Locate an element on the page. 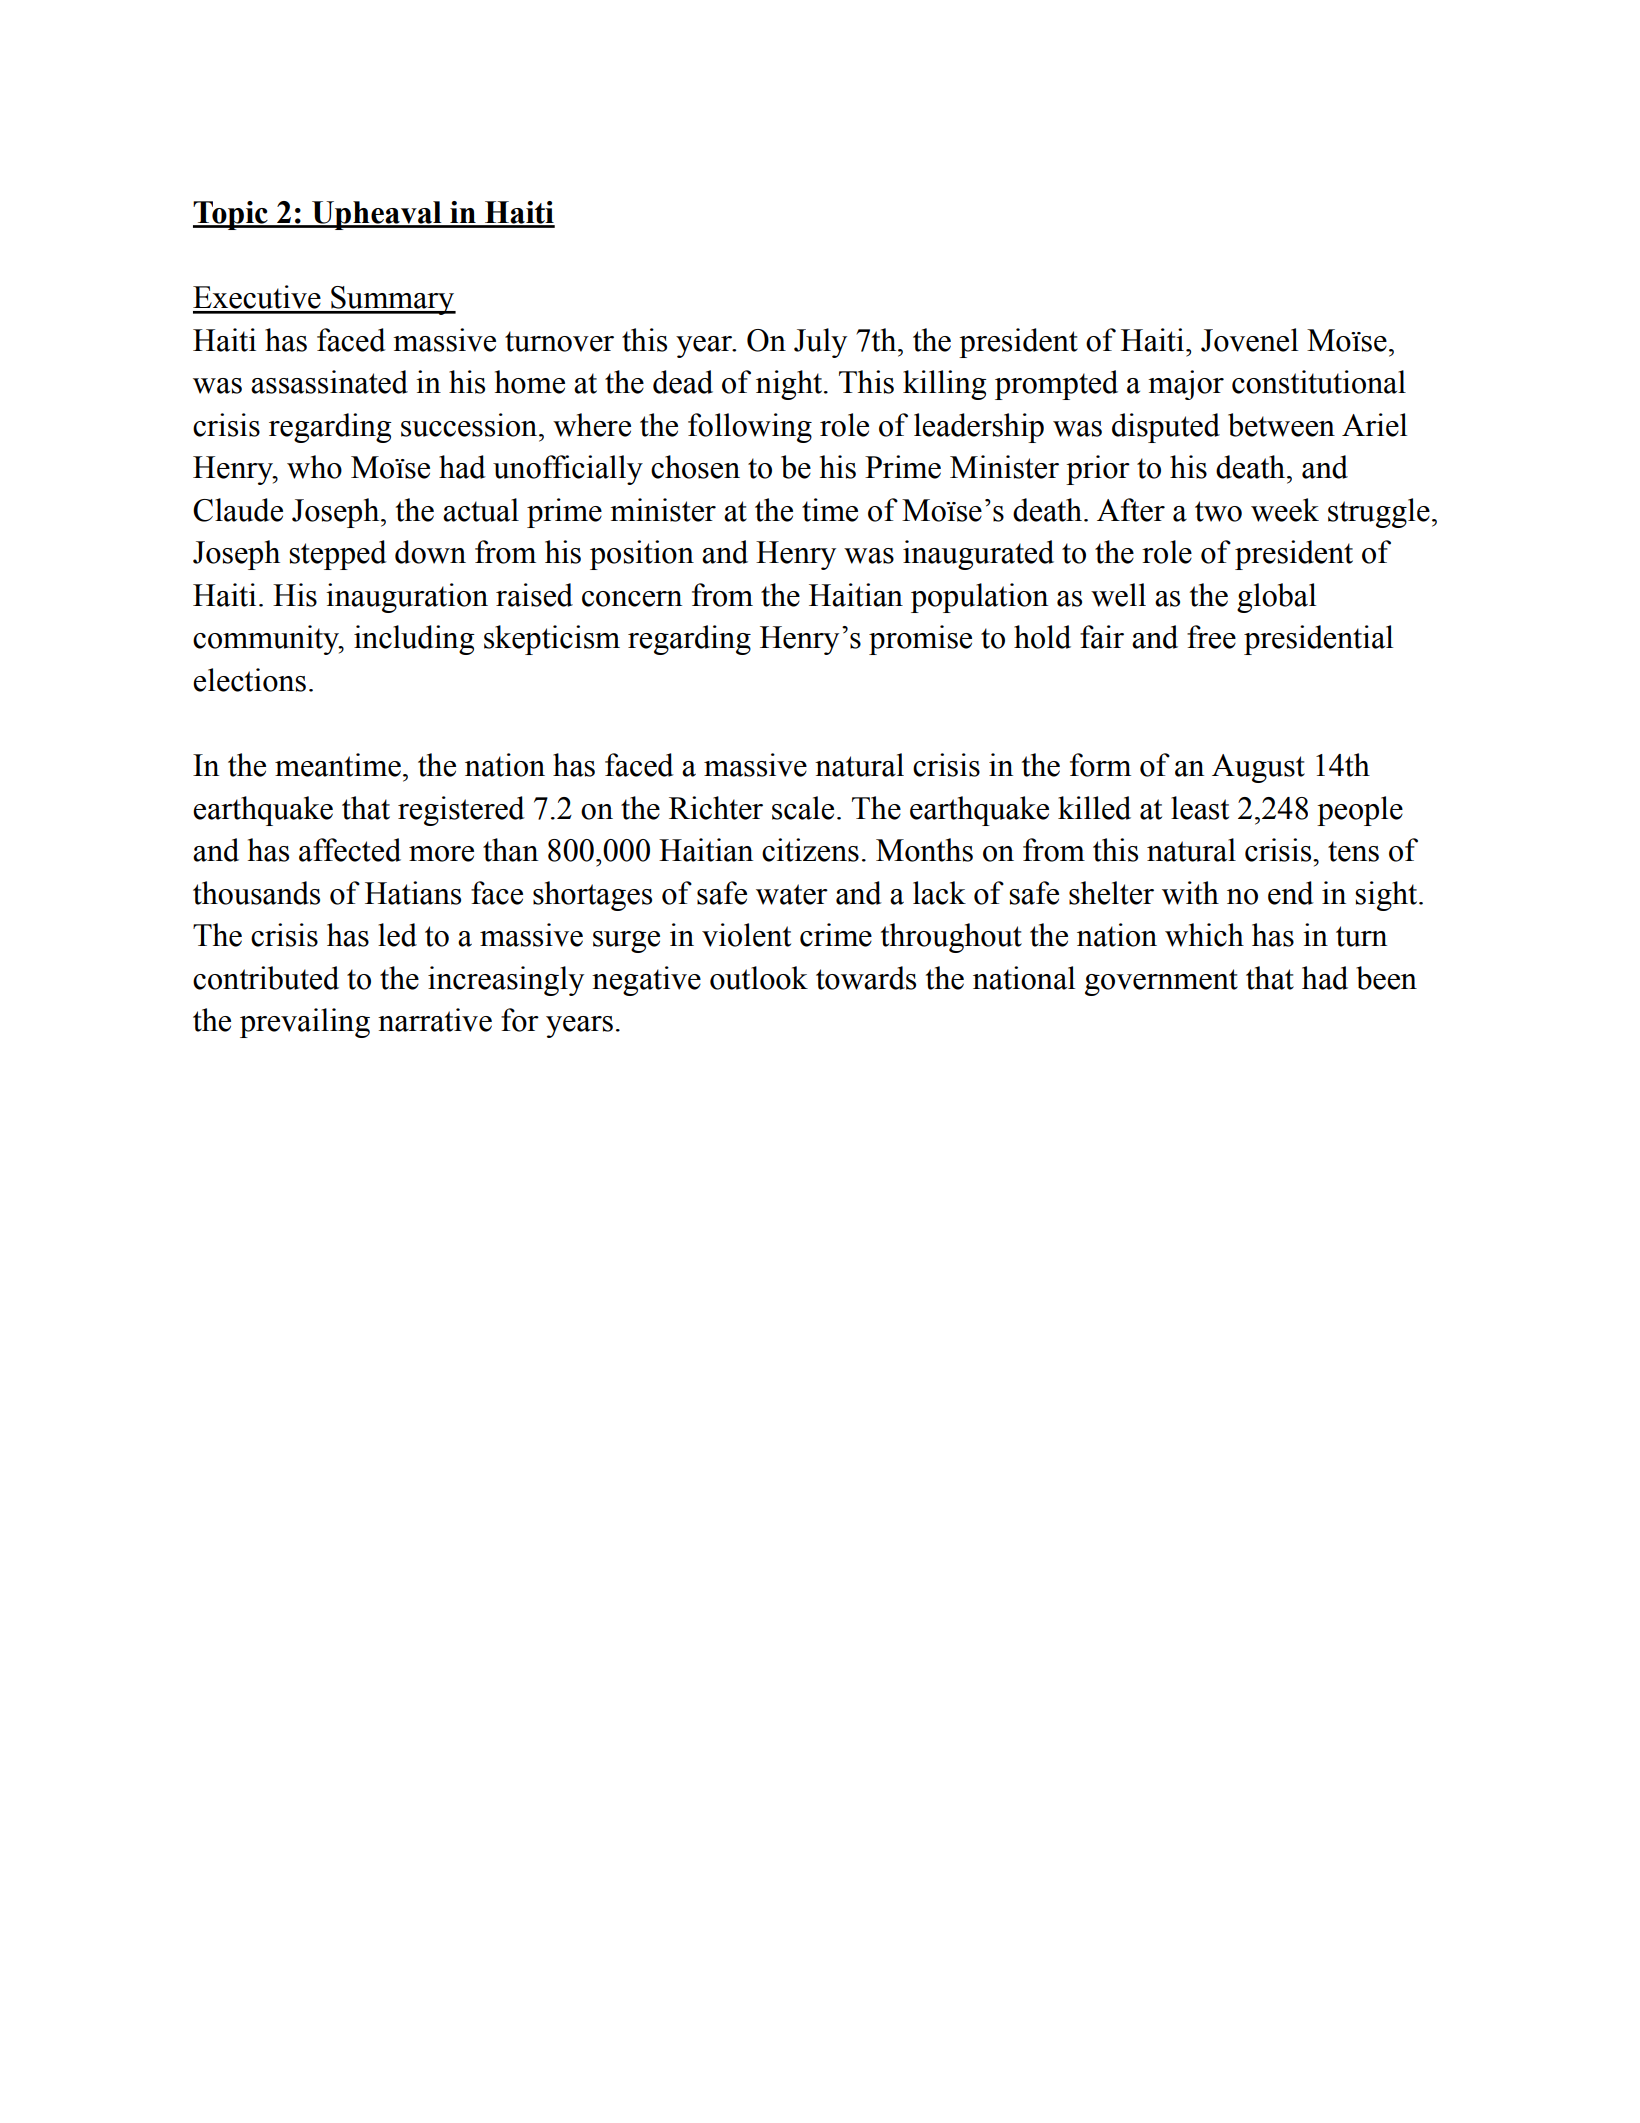 The width and height of the page is (1640, 2123). two is located at coordinates (1218, 511).
